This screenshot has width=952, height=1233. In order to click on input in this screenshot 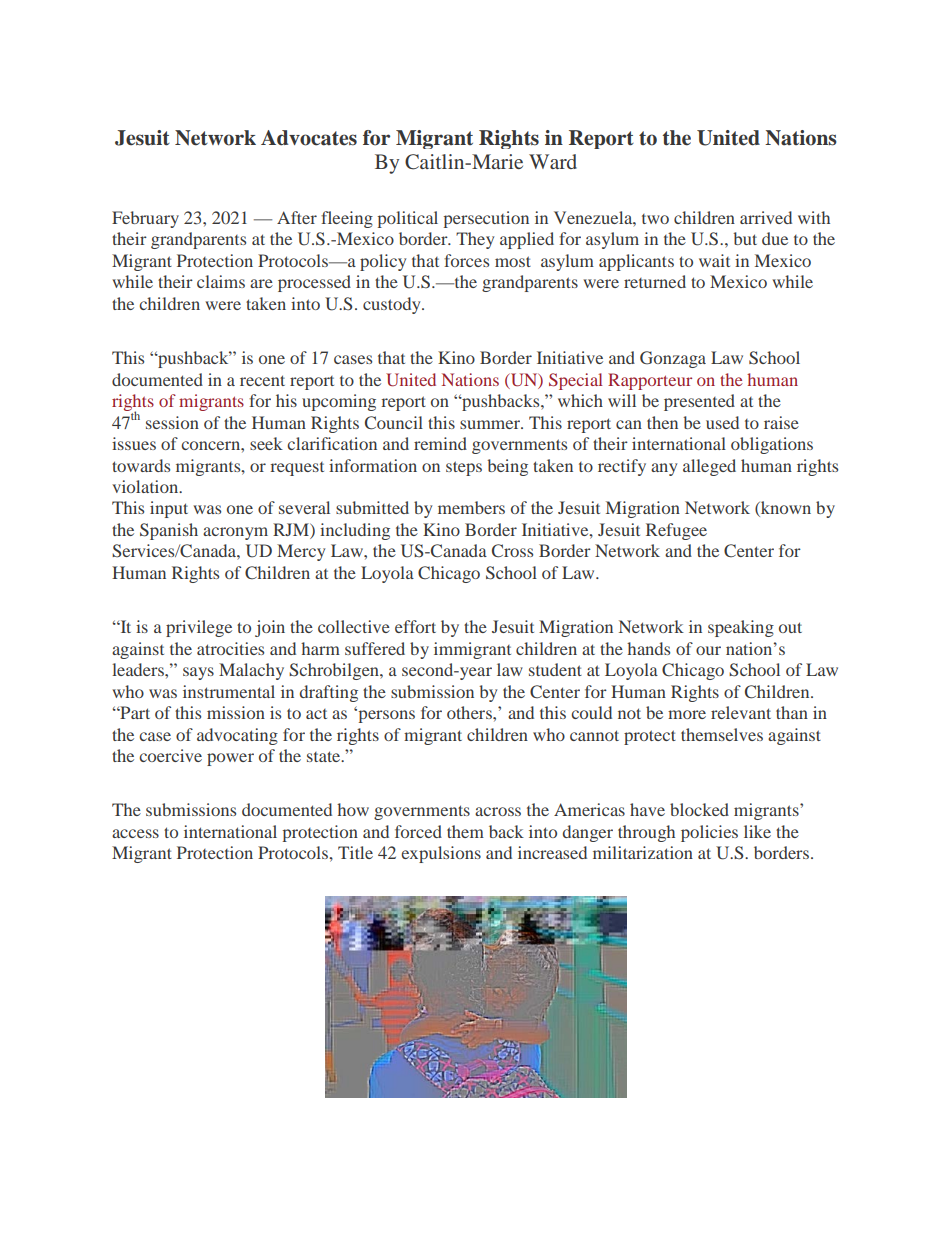, I will do `click(169, 509)`.
